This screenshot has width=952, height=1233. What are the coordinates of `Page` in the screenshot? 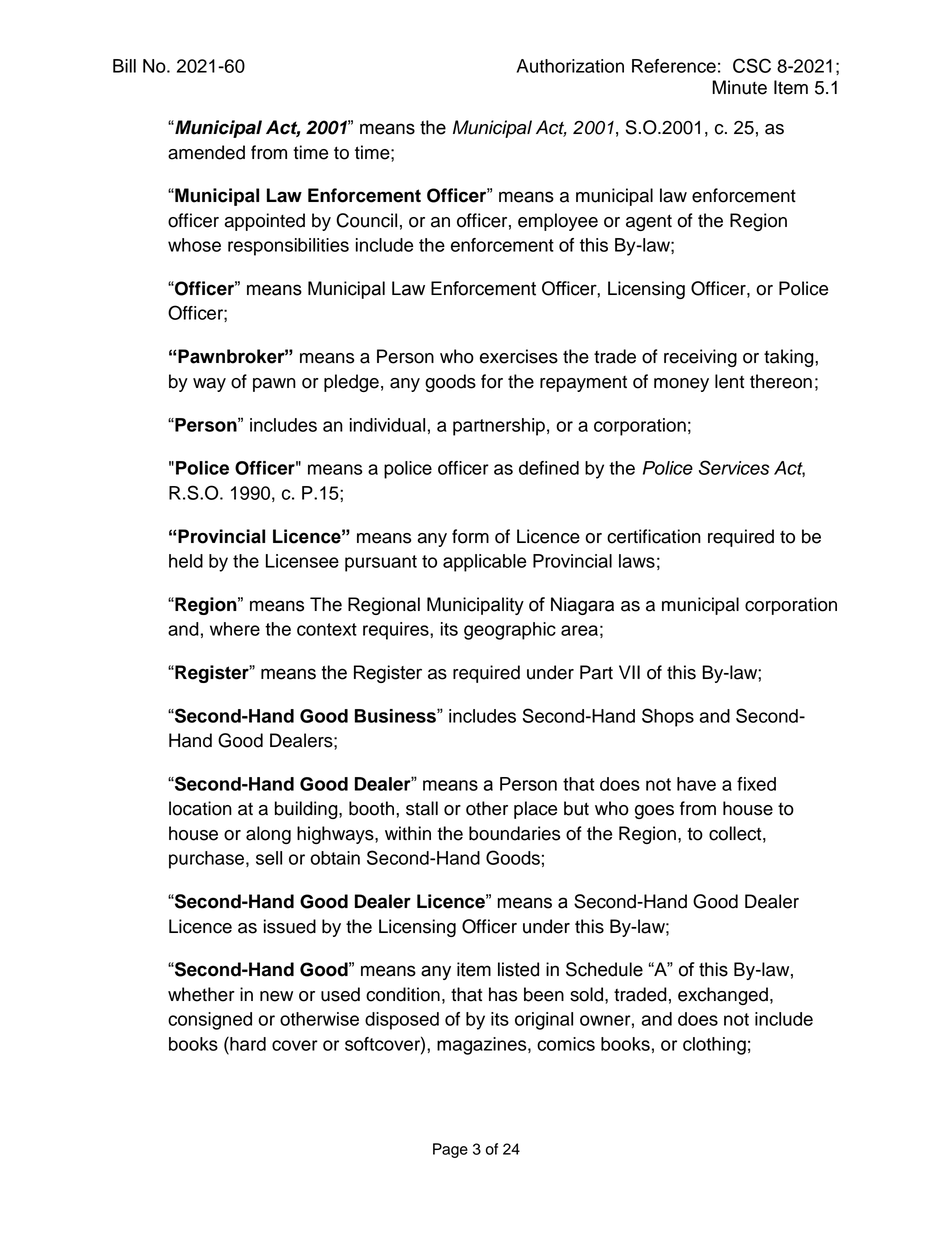 It's located at (450, 1150).
